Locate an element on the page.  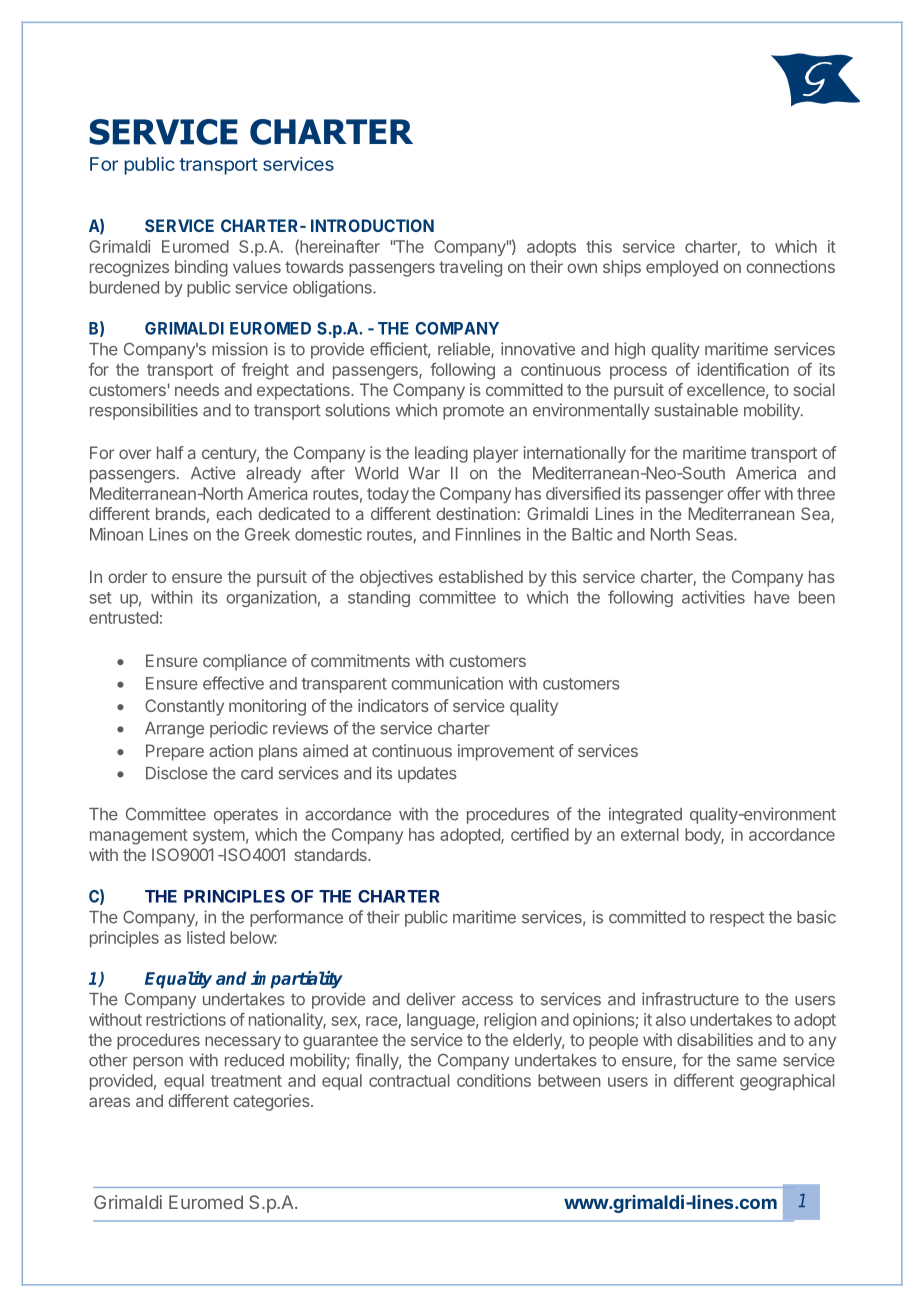
activities is located at coordinates (713, 597).
